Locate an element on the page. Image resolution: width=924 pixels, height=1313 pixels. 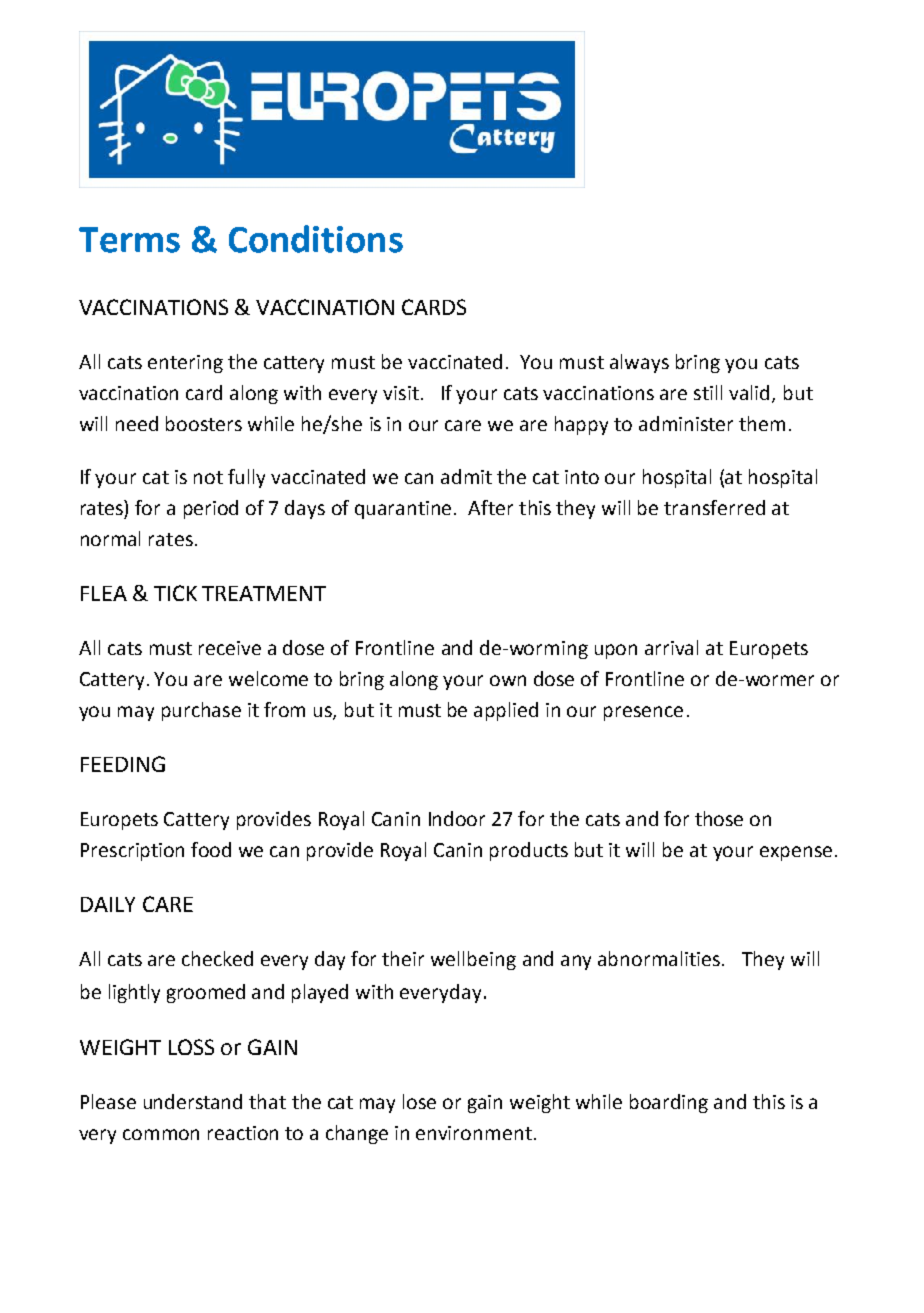
always is located at coordinates (639, 363).
